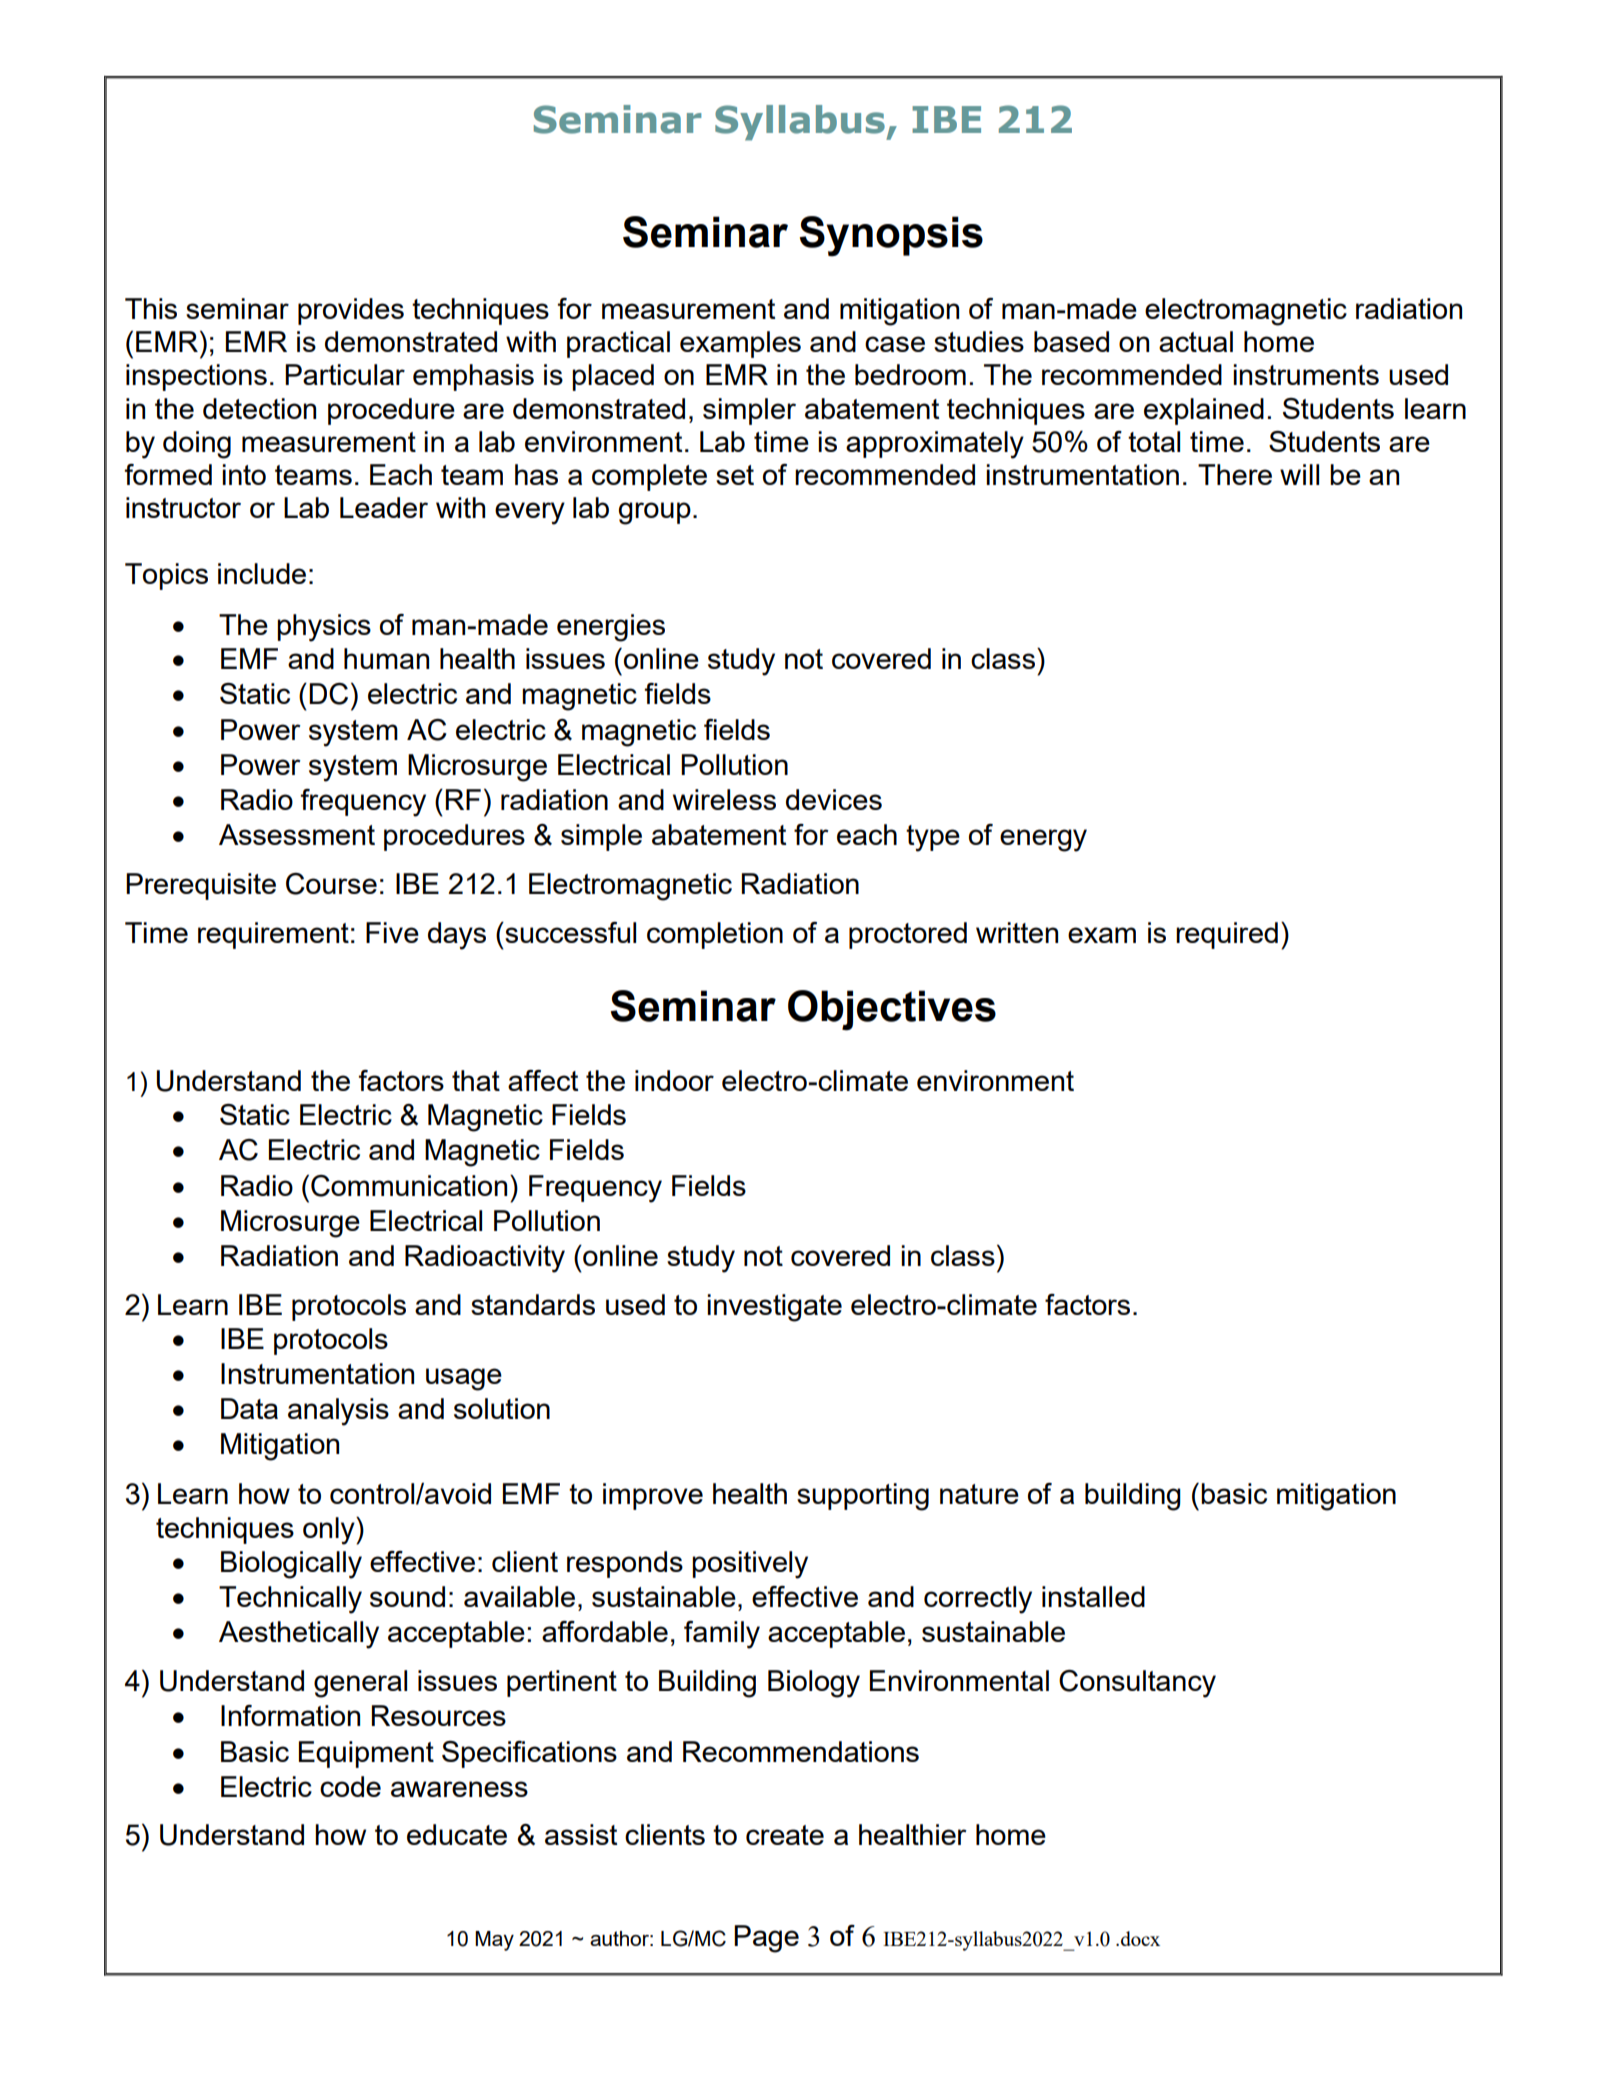 The height and width of the document is (2079, 1606). I want to click on investigate, so click(774, 1308).
